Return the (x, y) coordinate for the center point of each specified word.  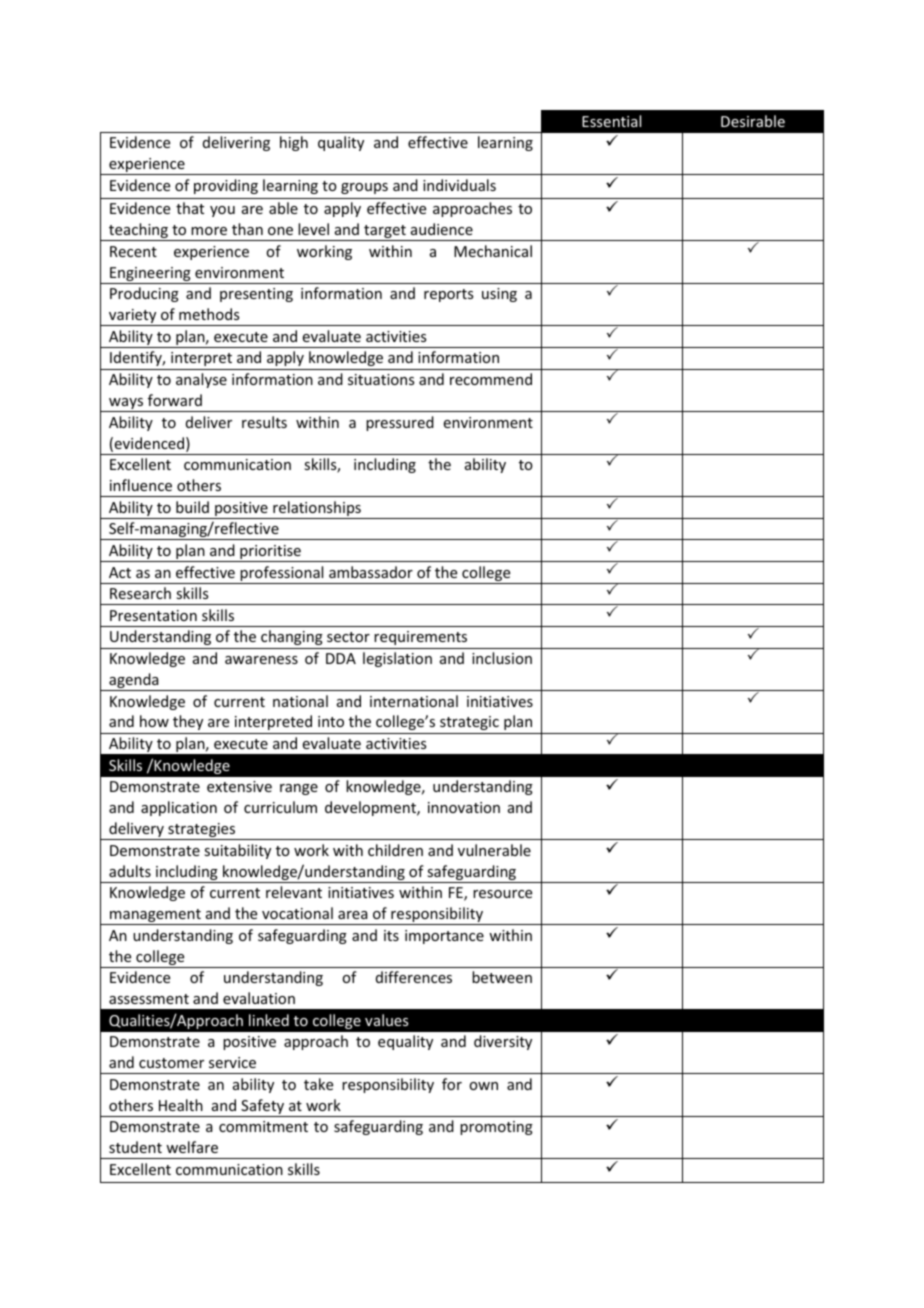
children (395, 850)
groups (364, 188)
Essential (611, 121)
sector (348, 637)
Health (181, 1105)
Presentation (153, 615)
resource (502, 894)
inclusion (502, 658)
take (318, 1084)
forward (175, 400)
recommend (491, 379)
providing (226, 186)
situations (381, 379)
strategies (202, 831)
